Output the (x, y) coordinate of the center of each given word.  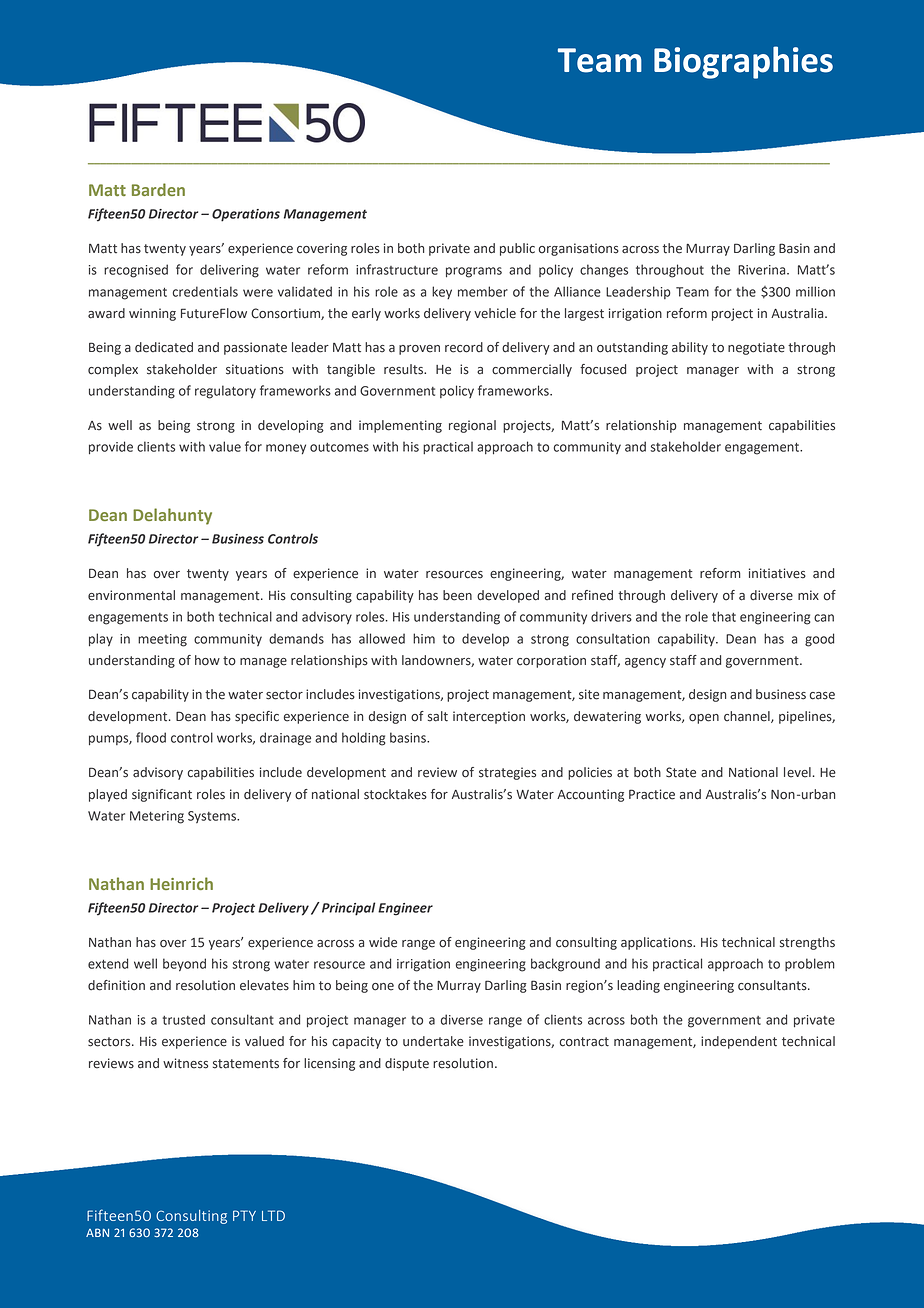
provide (111, 448)
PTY (244, 1215)
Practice (652, 794)
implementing (400, 426)
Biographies (743, 62)
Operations (246, 215)
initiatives (777, 573)
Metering (157, 817)
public (517, 249)
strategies (507, 773)
